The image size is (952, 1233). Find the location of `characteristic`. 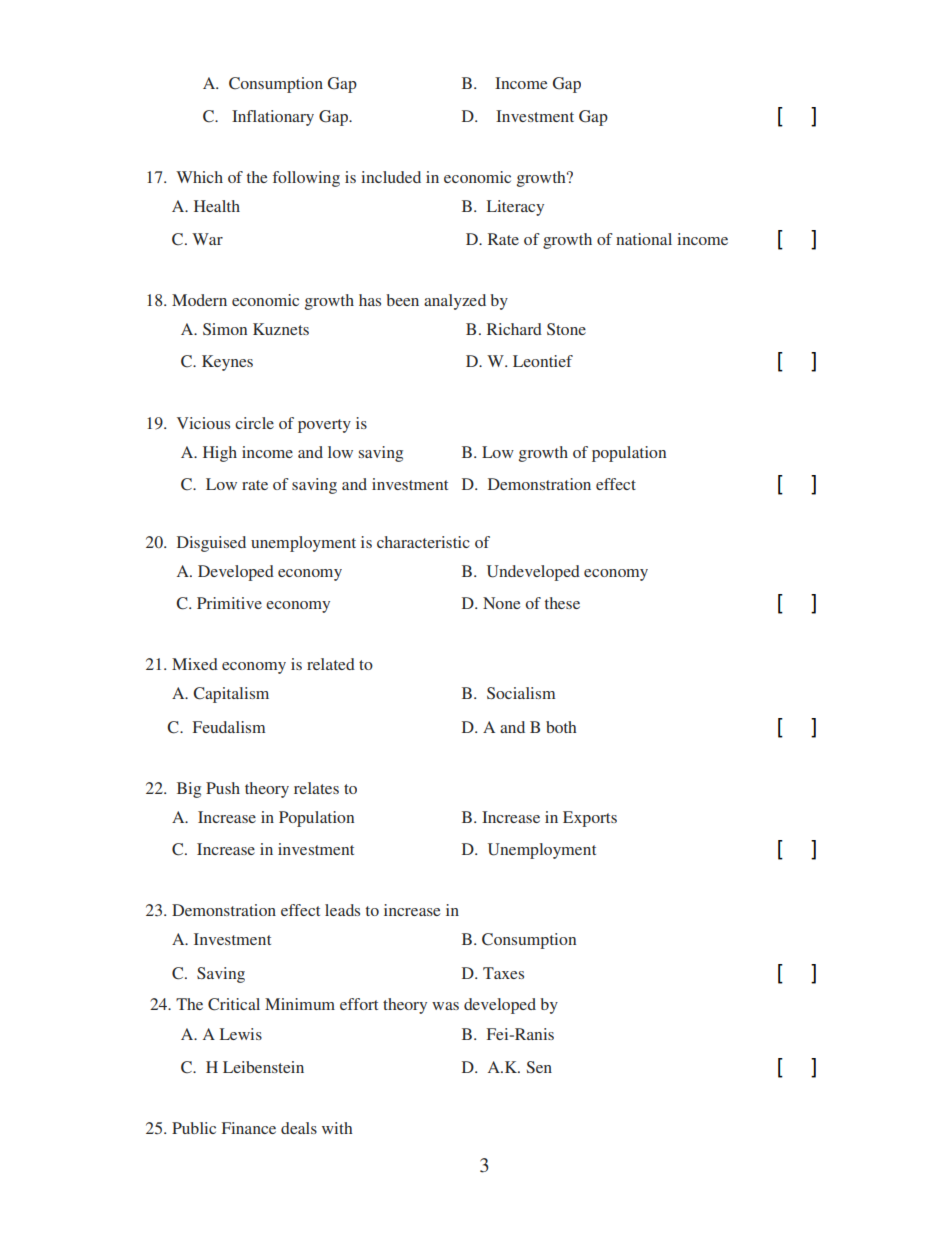

characteristic is located at coordinates (423, 542).
